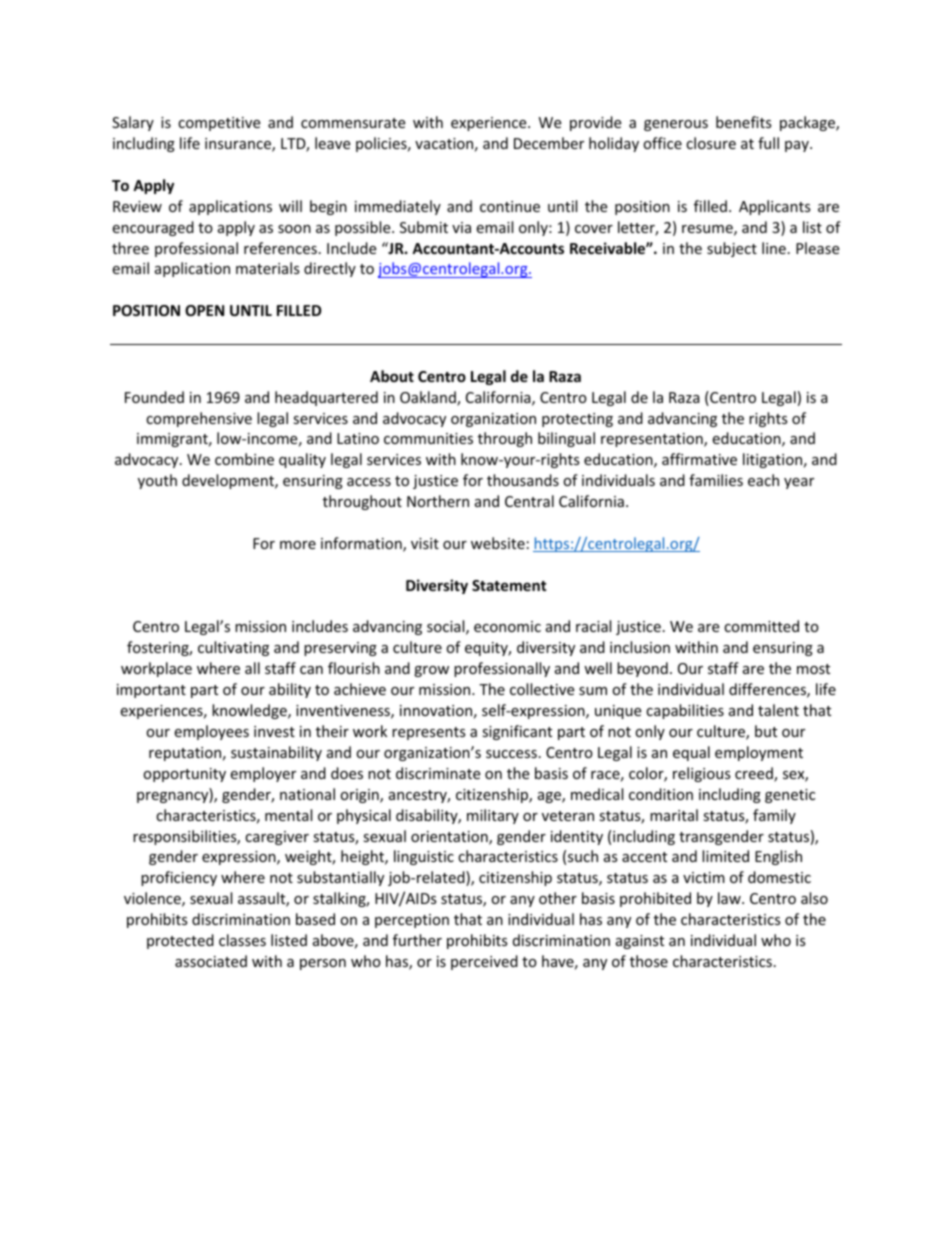 This screenshot has height=1233, width=952. Describe the element at coordinates (219, 124) in the screenshot. I see `competitive` at that location.
